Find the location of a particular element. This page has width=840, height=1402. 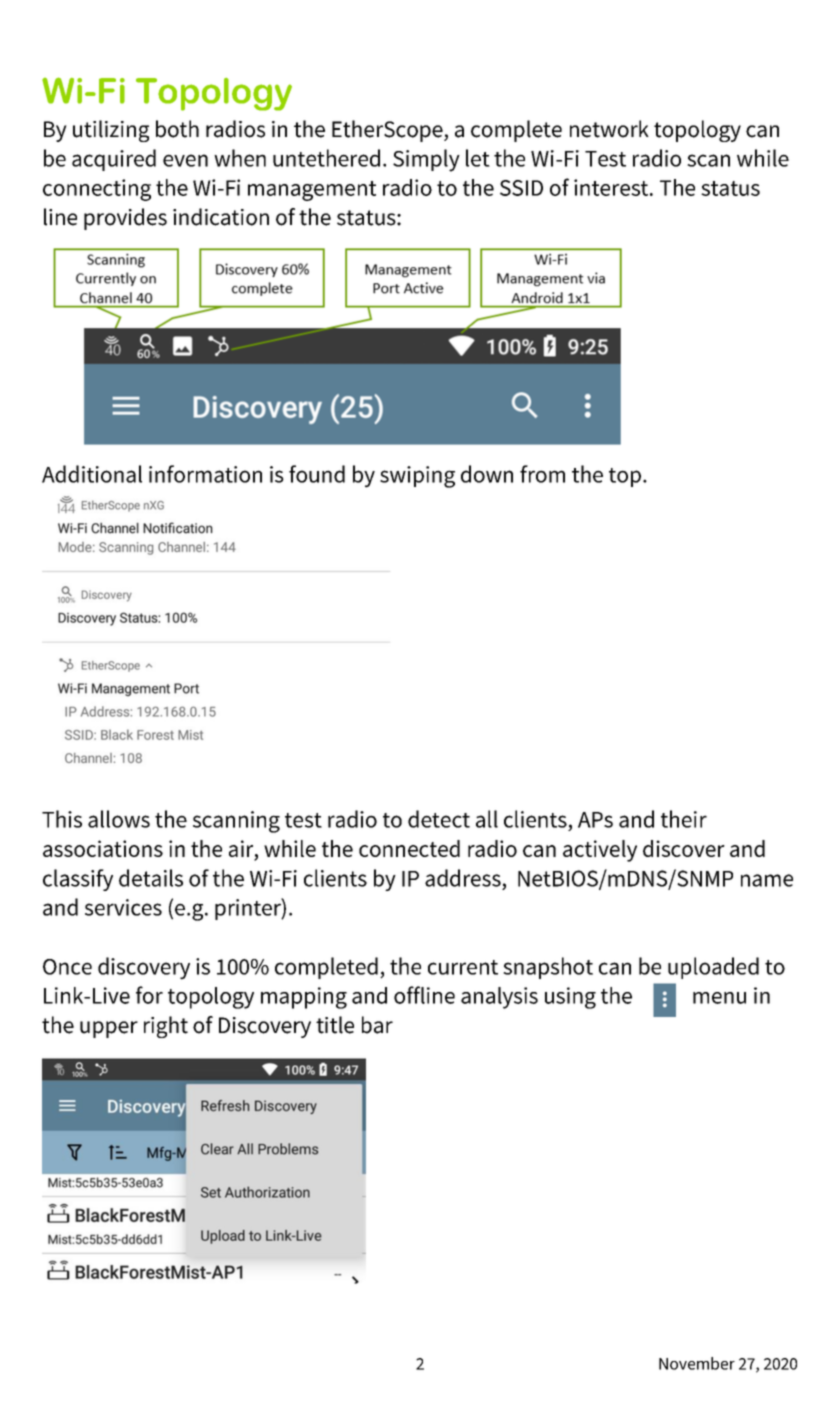

Simply is located at coordinates (426, 160).
